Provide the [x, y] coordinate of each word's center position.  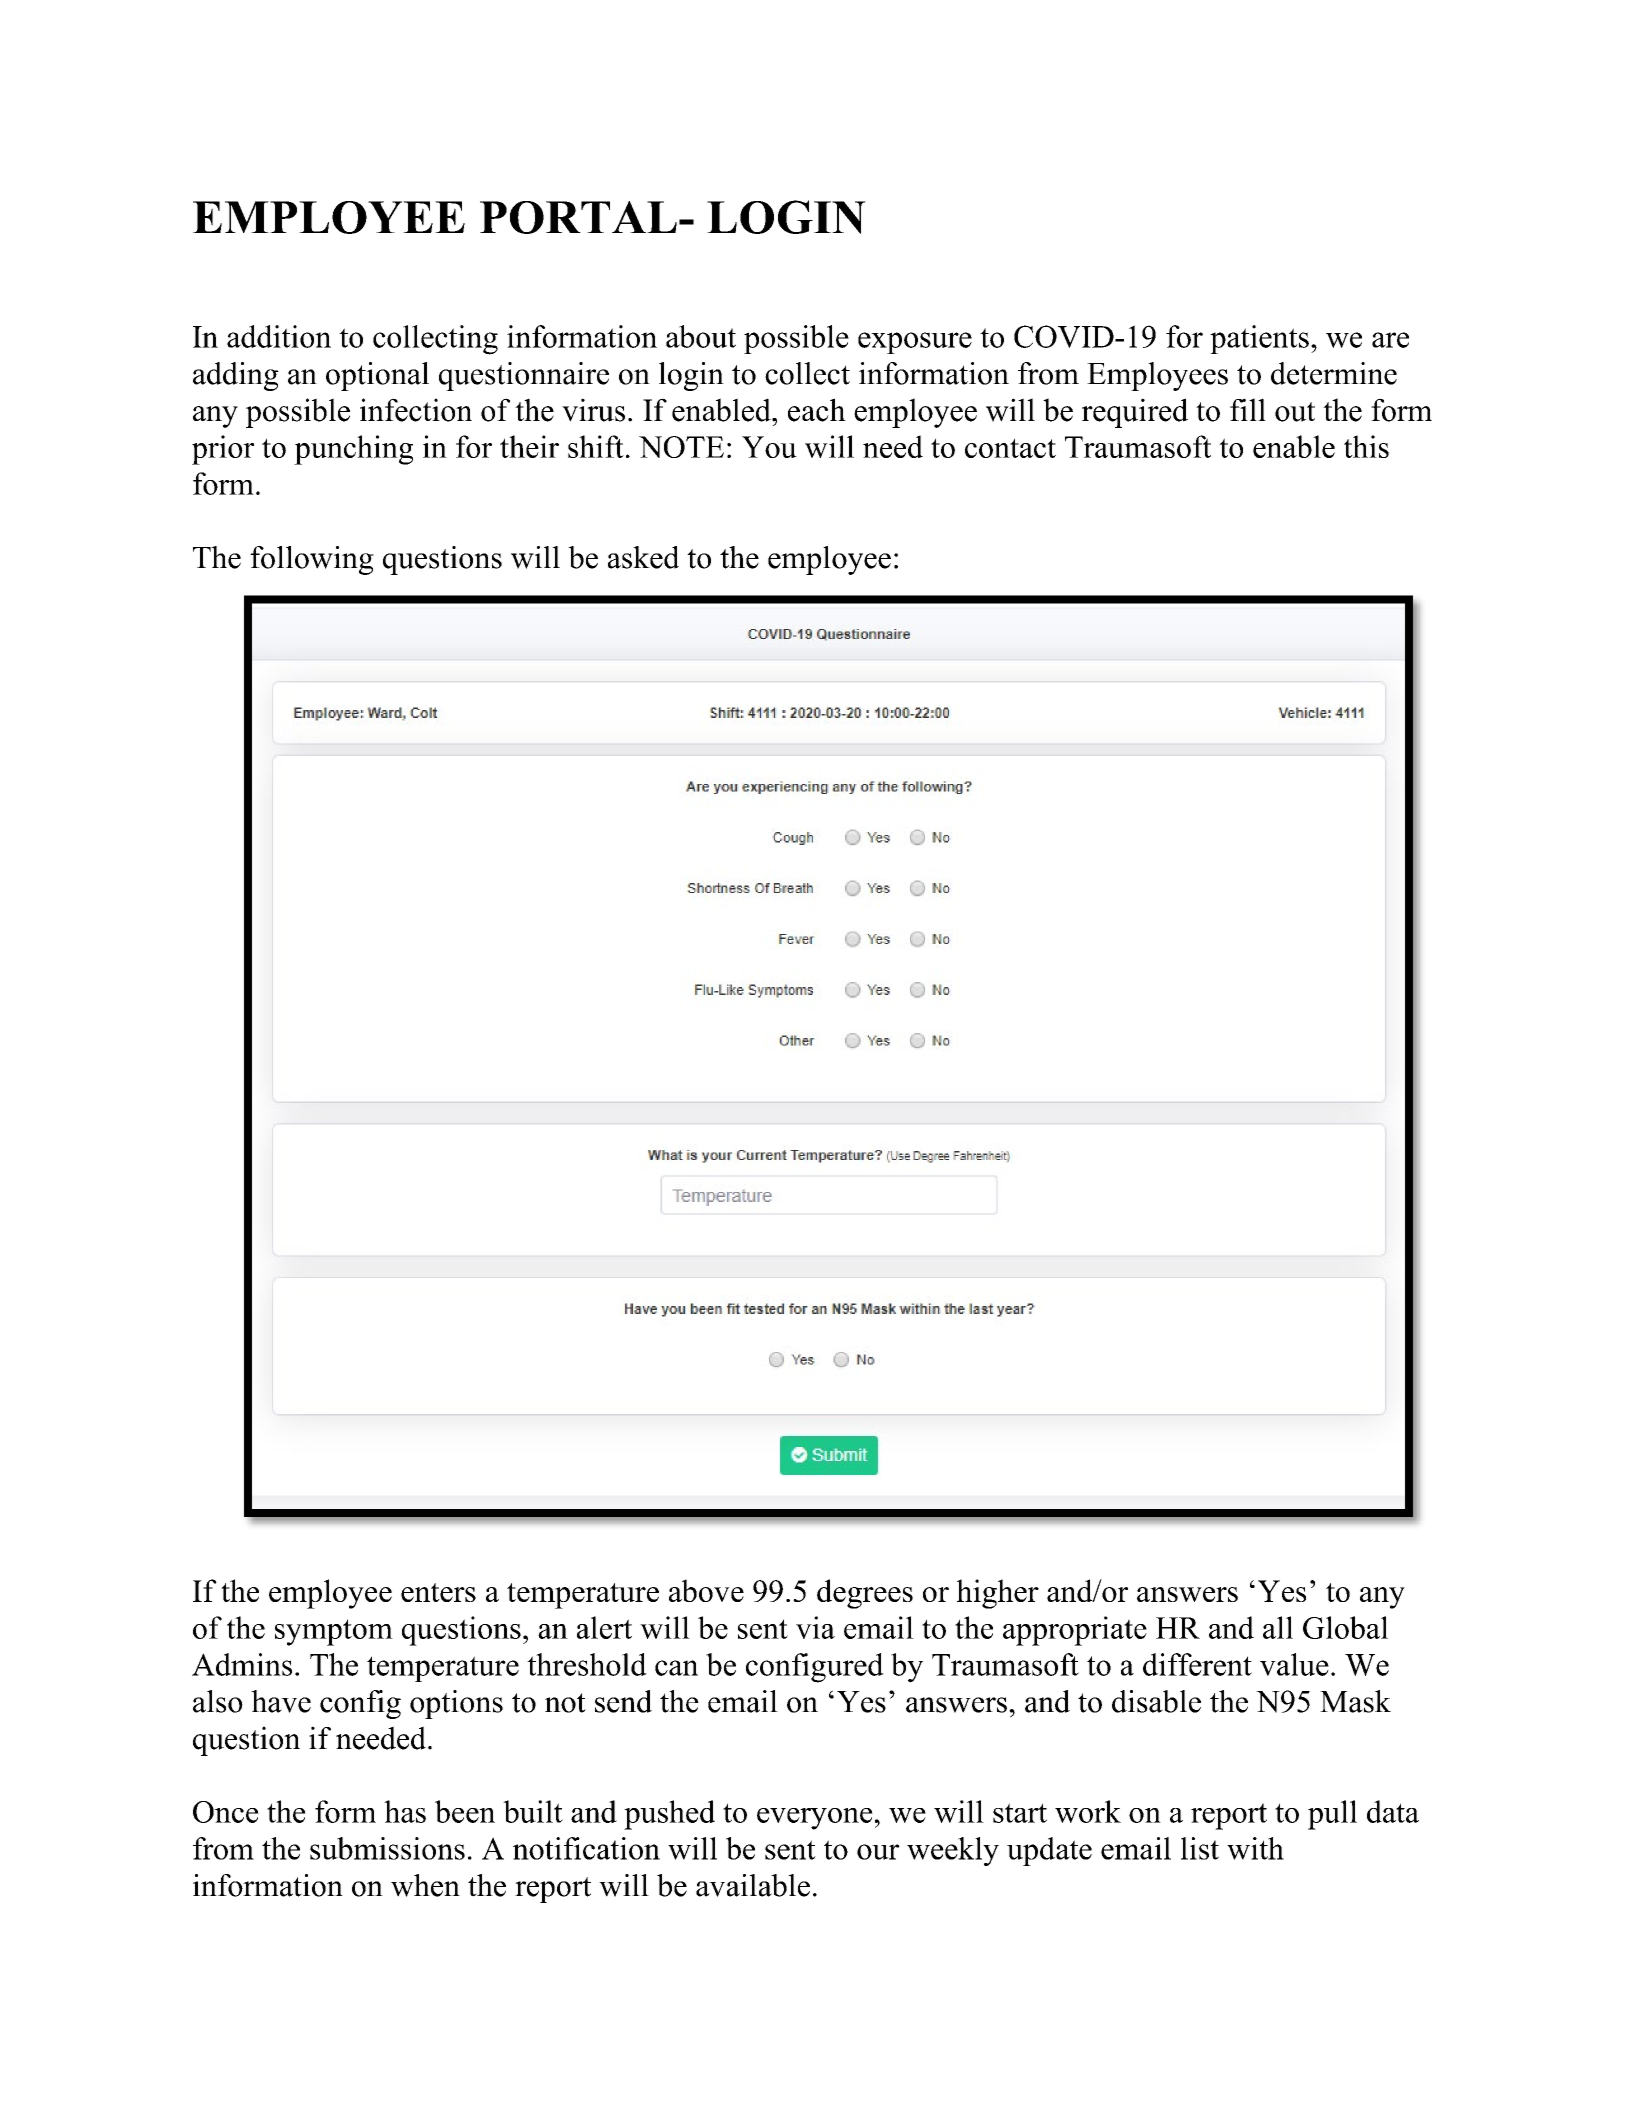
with [1255, 1848]
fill [1248, 409]
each [817, 410]
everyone [815, 1819]
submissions [387, 1848]
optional [377, 376]
